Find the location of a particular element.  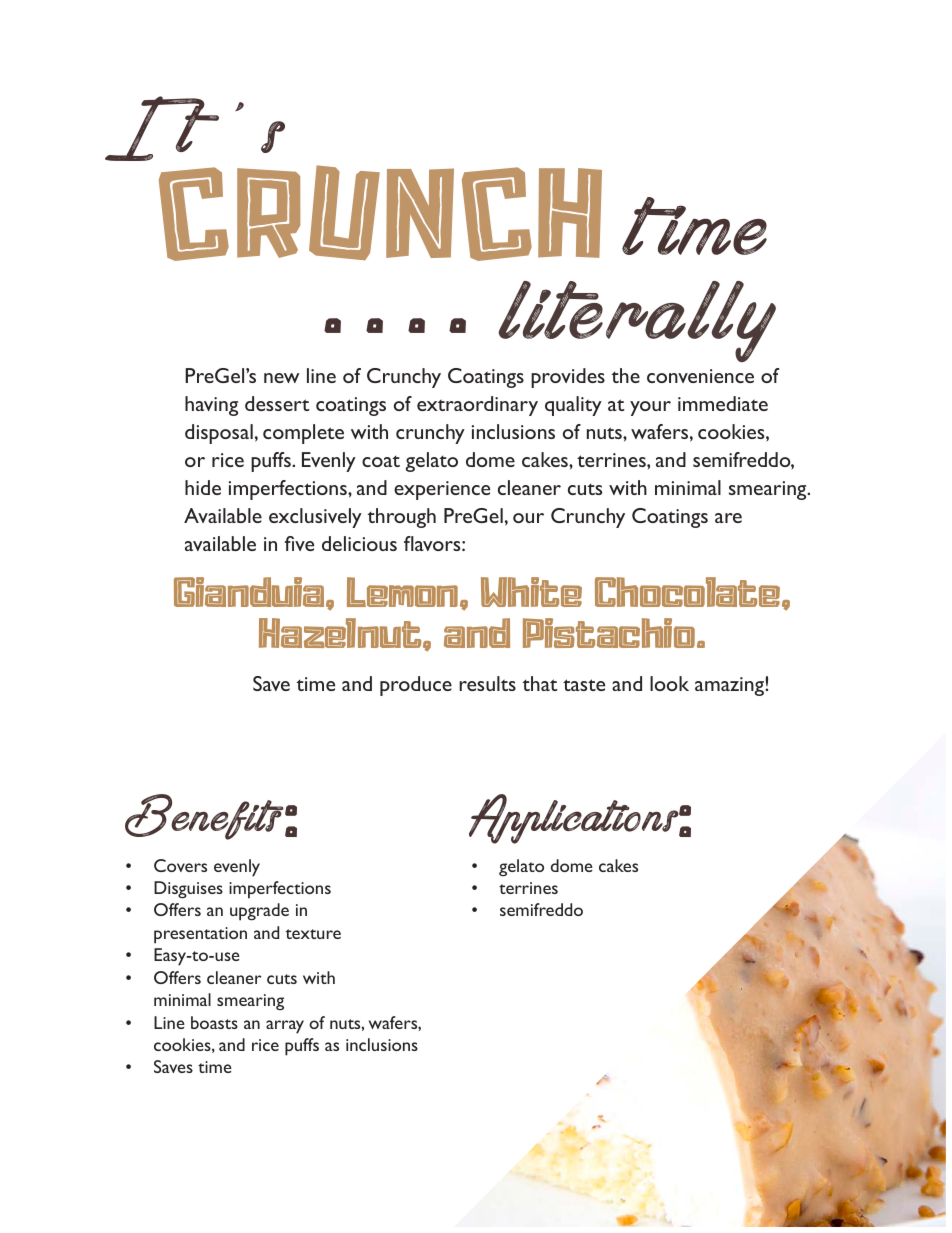

array is located at coordinates (285, 1027).
